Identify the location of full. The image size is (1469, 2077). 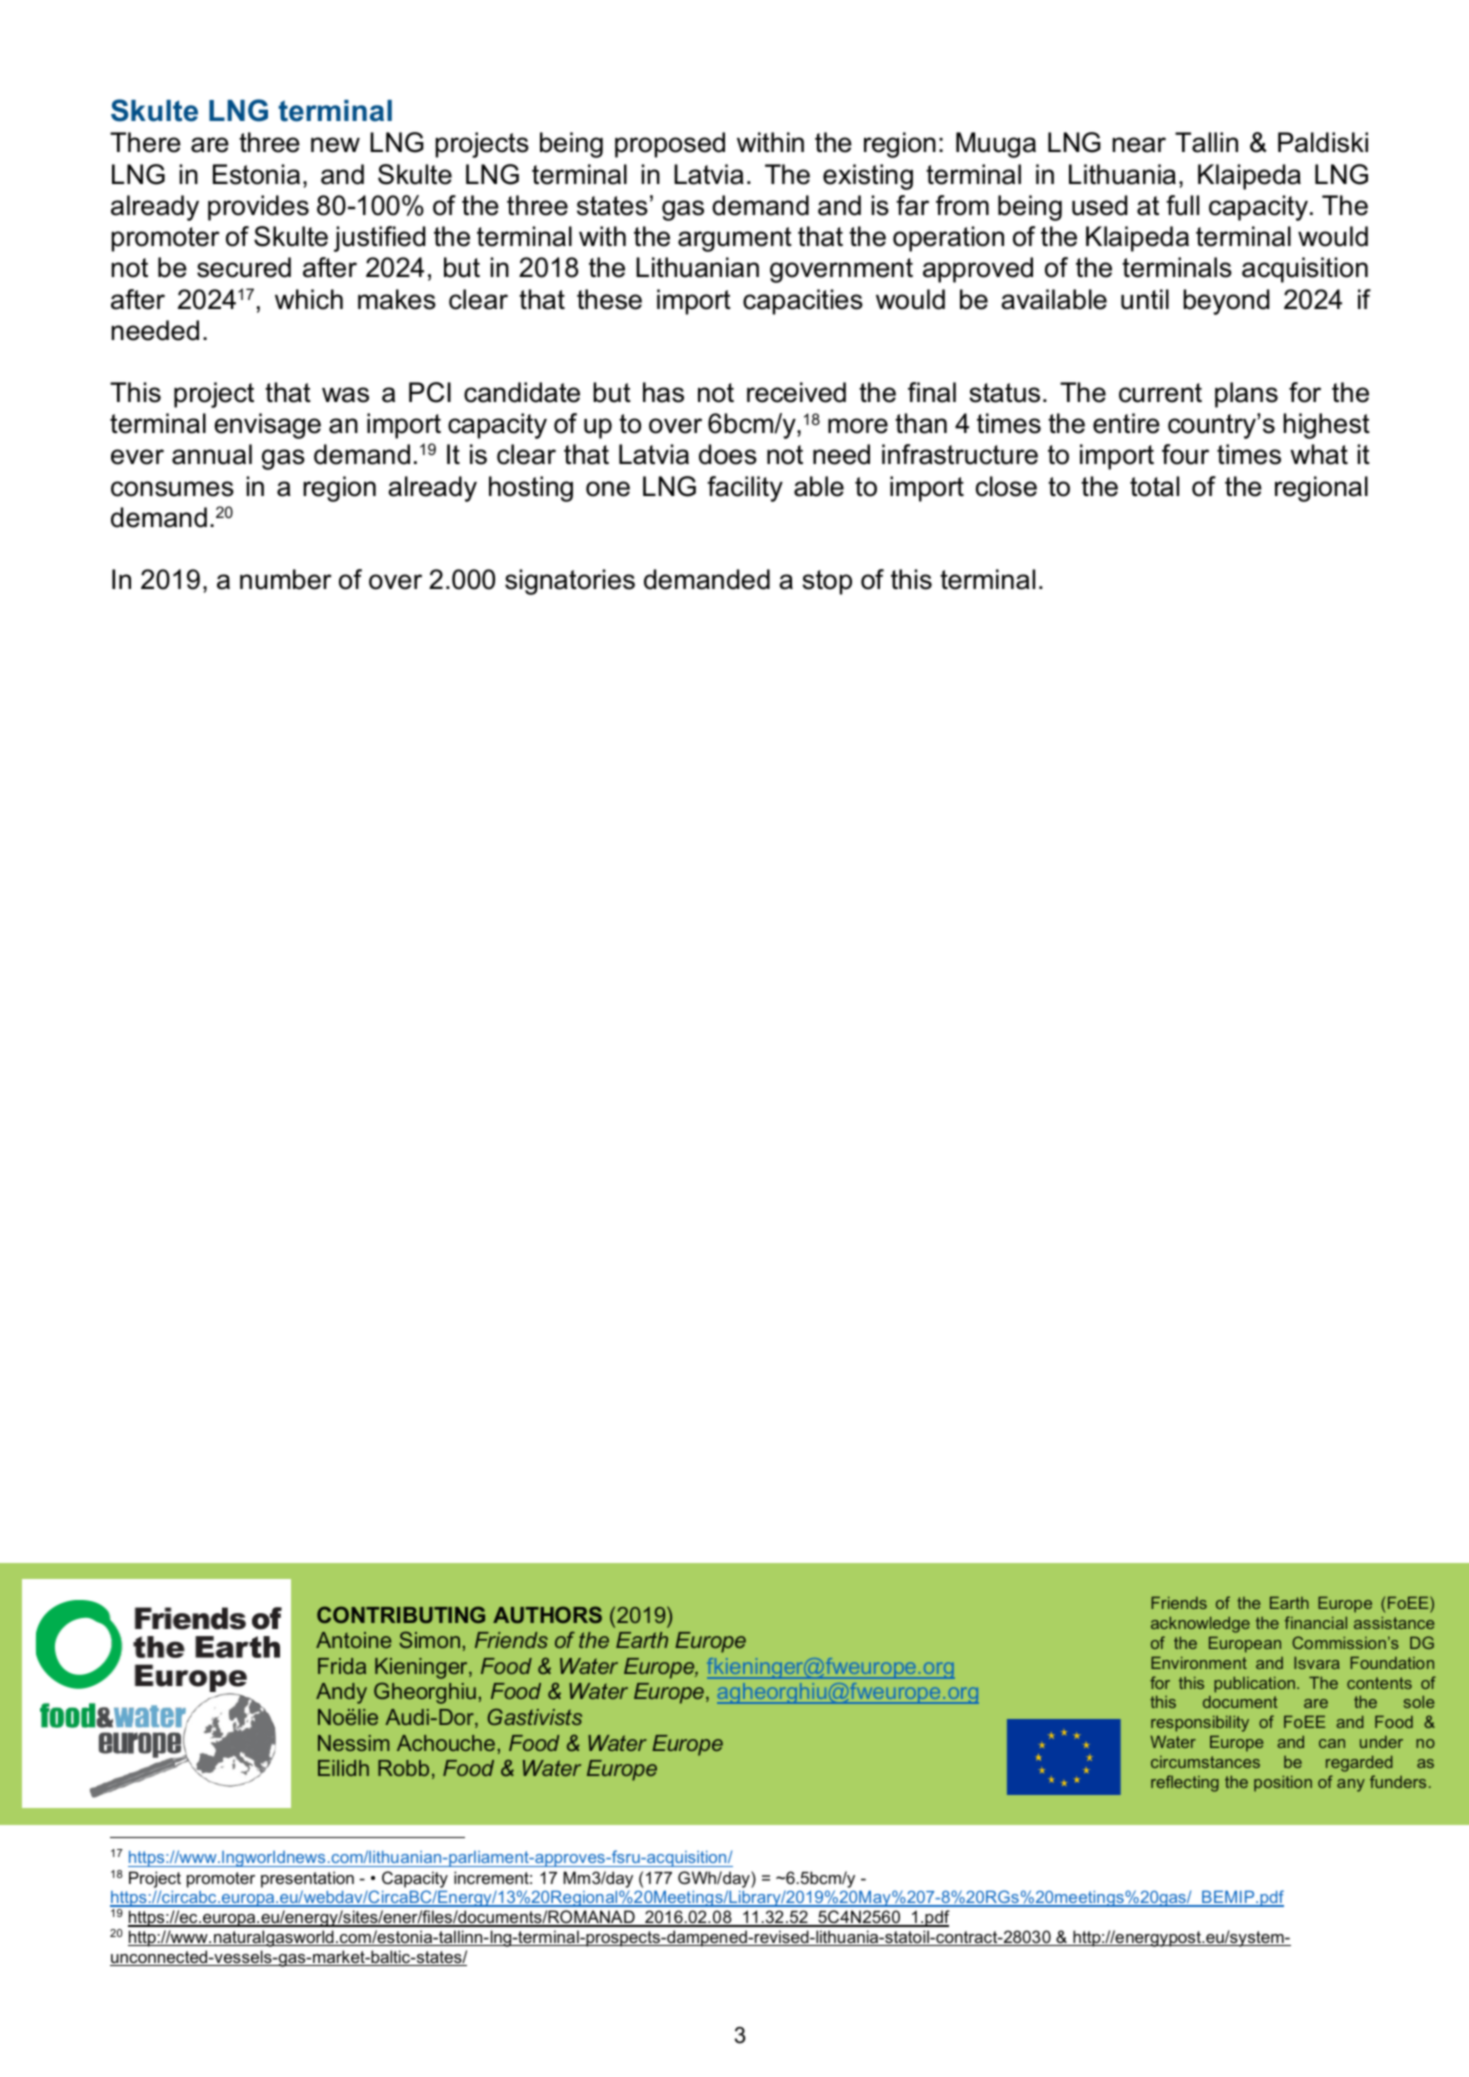
(1182, 205).
